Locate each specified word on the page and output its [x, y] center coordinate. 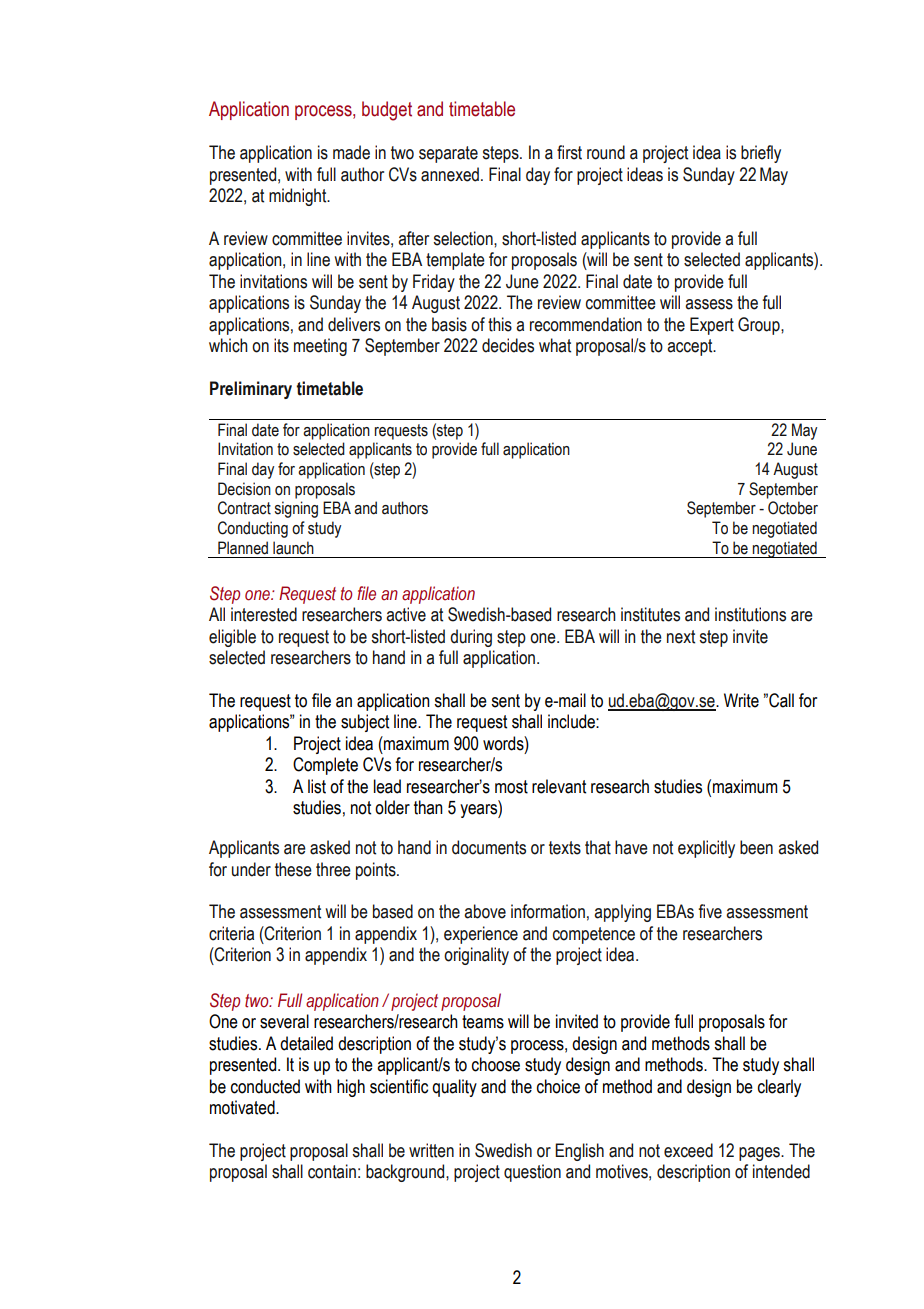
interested [264, 614]
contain [332, 1171]
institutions [750, 614]
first [569, 152]
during [471, 638]
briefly [761, 154]
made [351, 152]
